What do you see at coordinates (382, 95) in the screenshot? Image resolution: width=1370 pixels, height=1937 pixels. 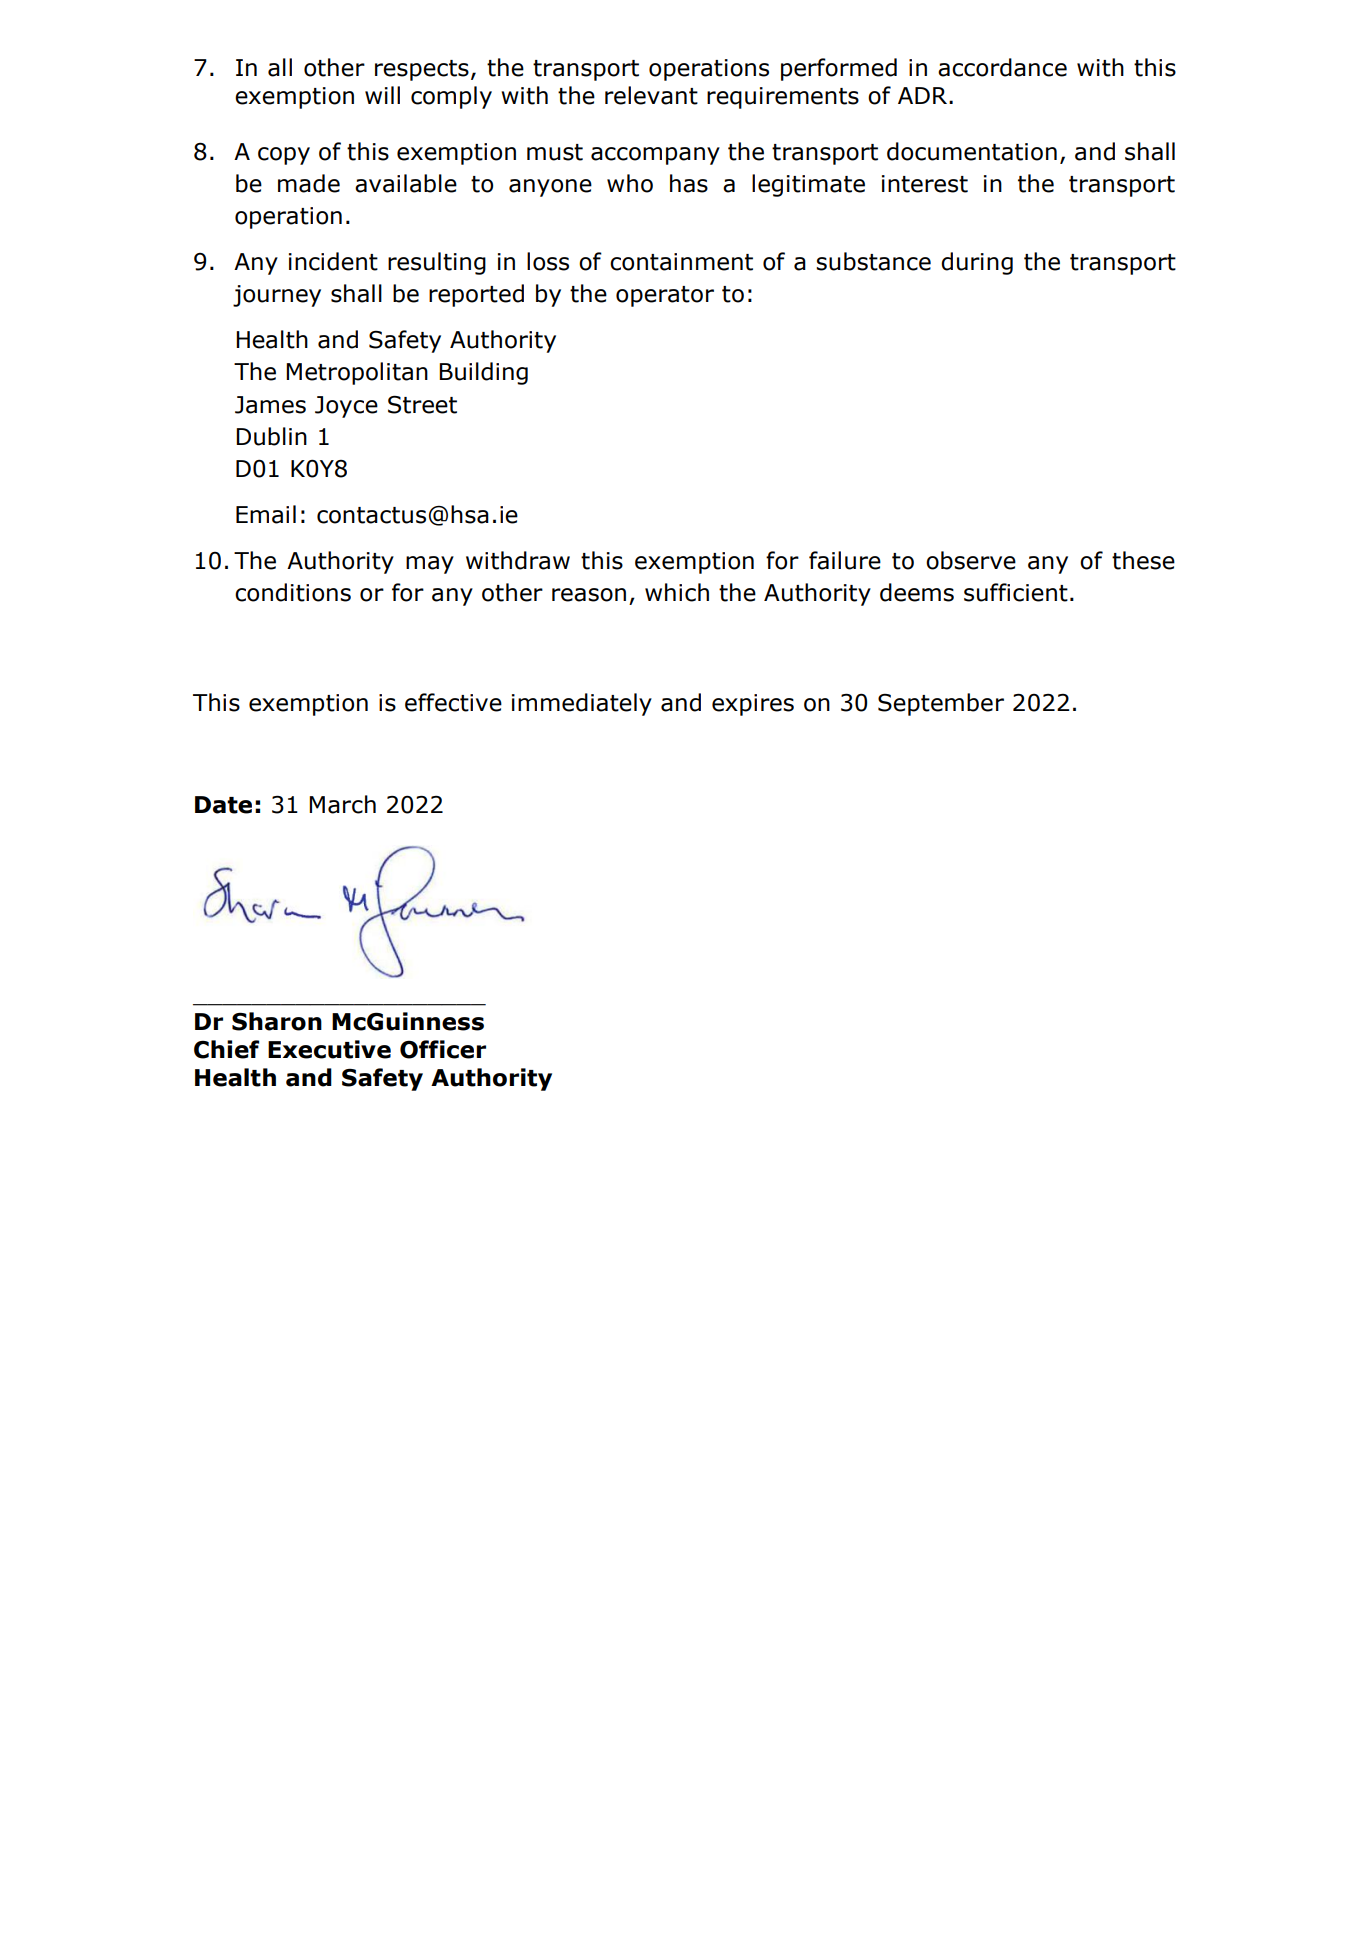 I see `will` at bounding box center [382, 95].
